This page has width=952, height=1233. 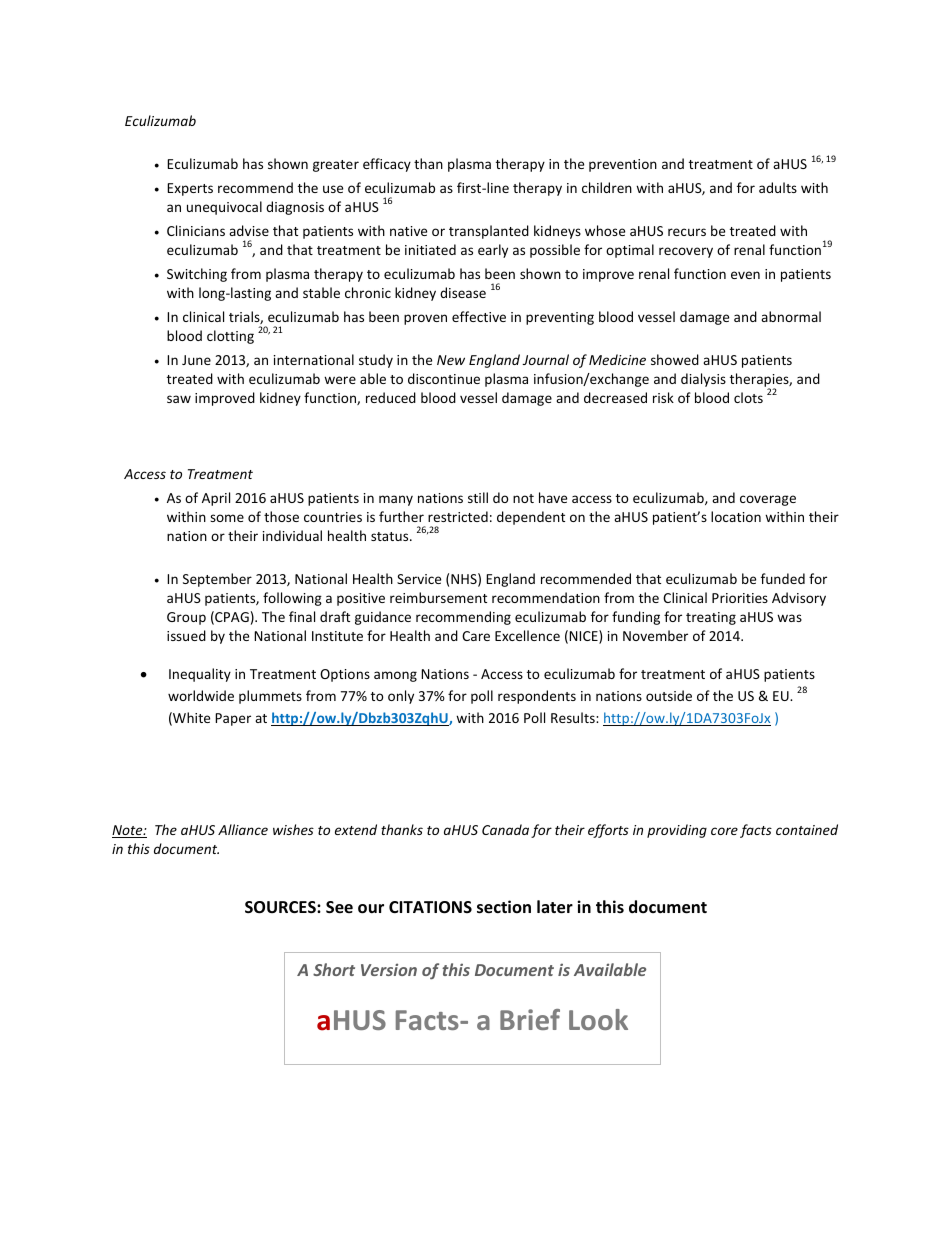 I want to click on discontinue, so click(x=444, y=378).
